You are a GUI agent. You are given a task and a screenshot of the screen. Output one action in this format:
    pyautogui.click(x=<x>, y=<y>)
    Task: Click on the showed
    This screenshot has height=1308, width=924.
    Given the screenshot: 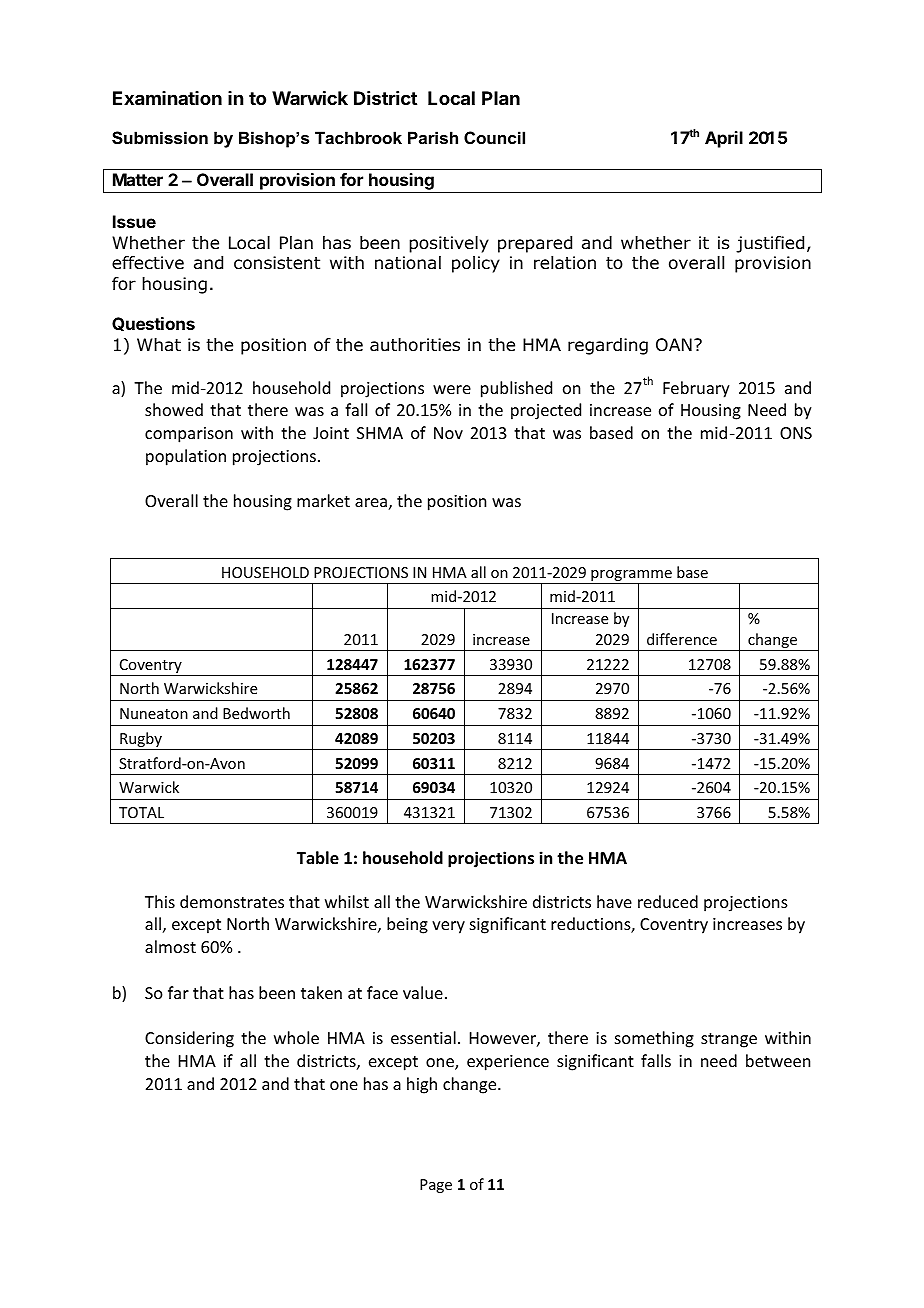 What is the action you would take?
    pyautogui.click(x=174, y=409)
